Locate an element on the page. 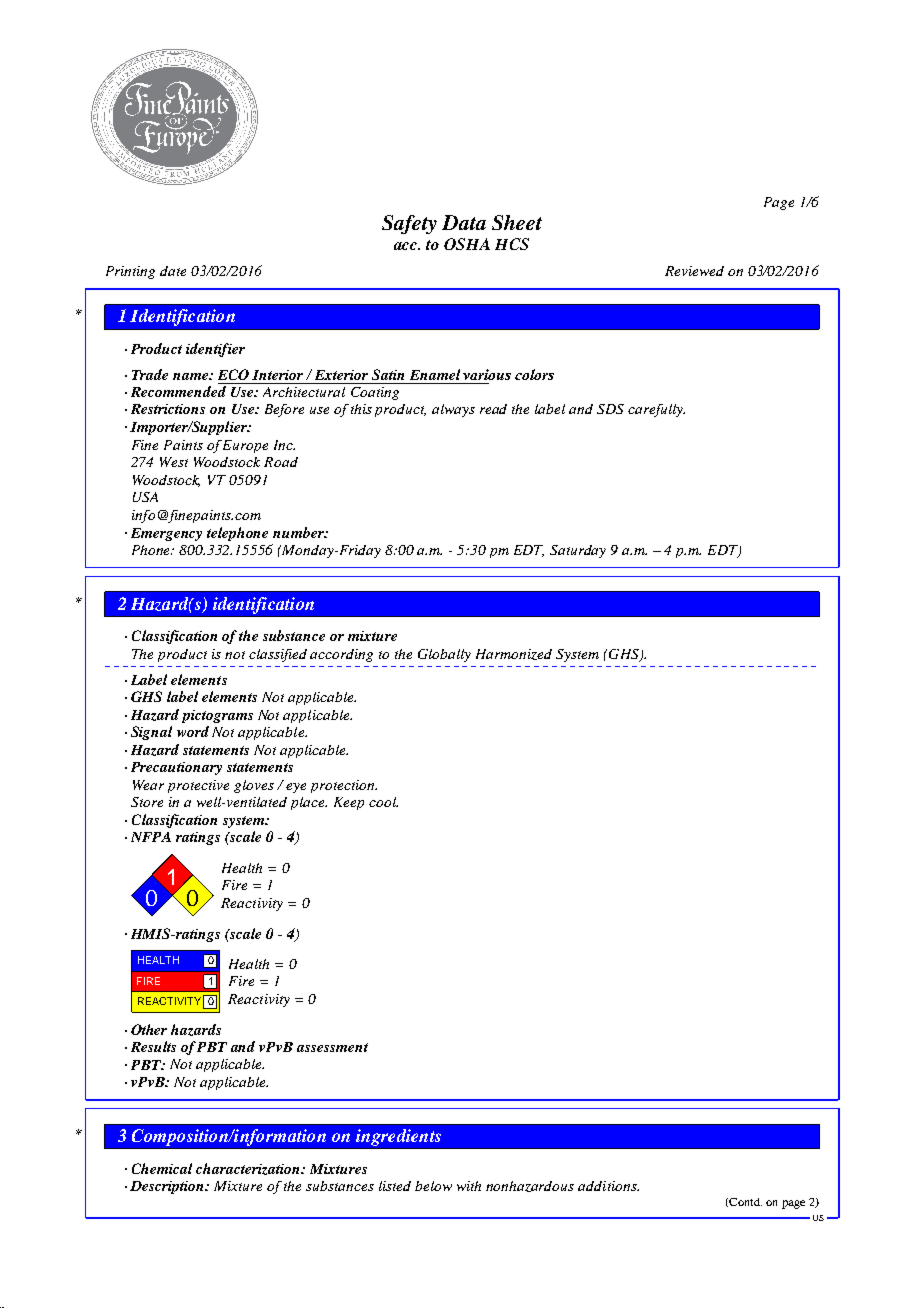  Harmonized is located at coordinates (514, 654).
